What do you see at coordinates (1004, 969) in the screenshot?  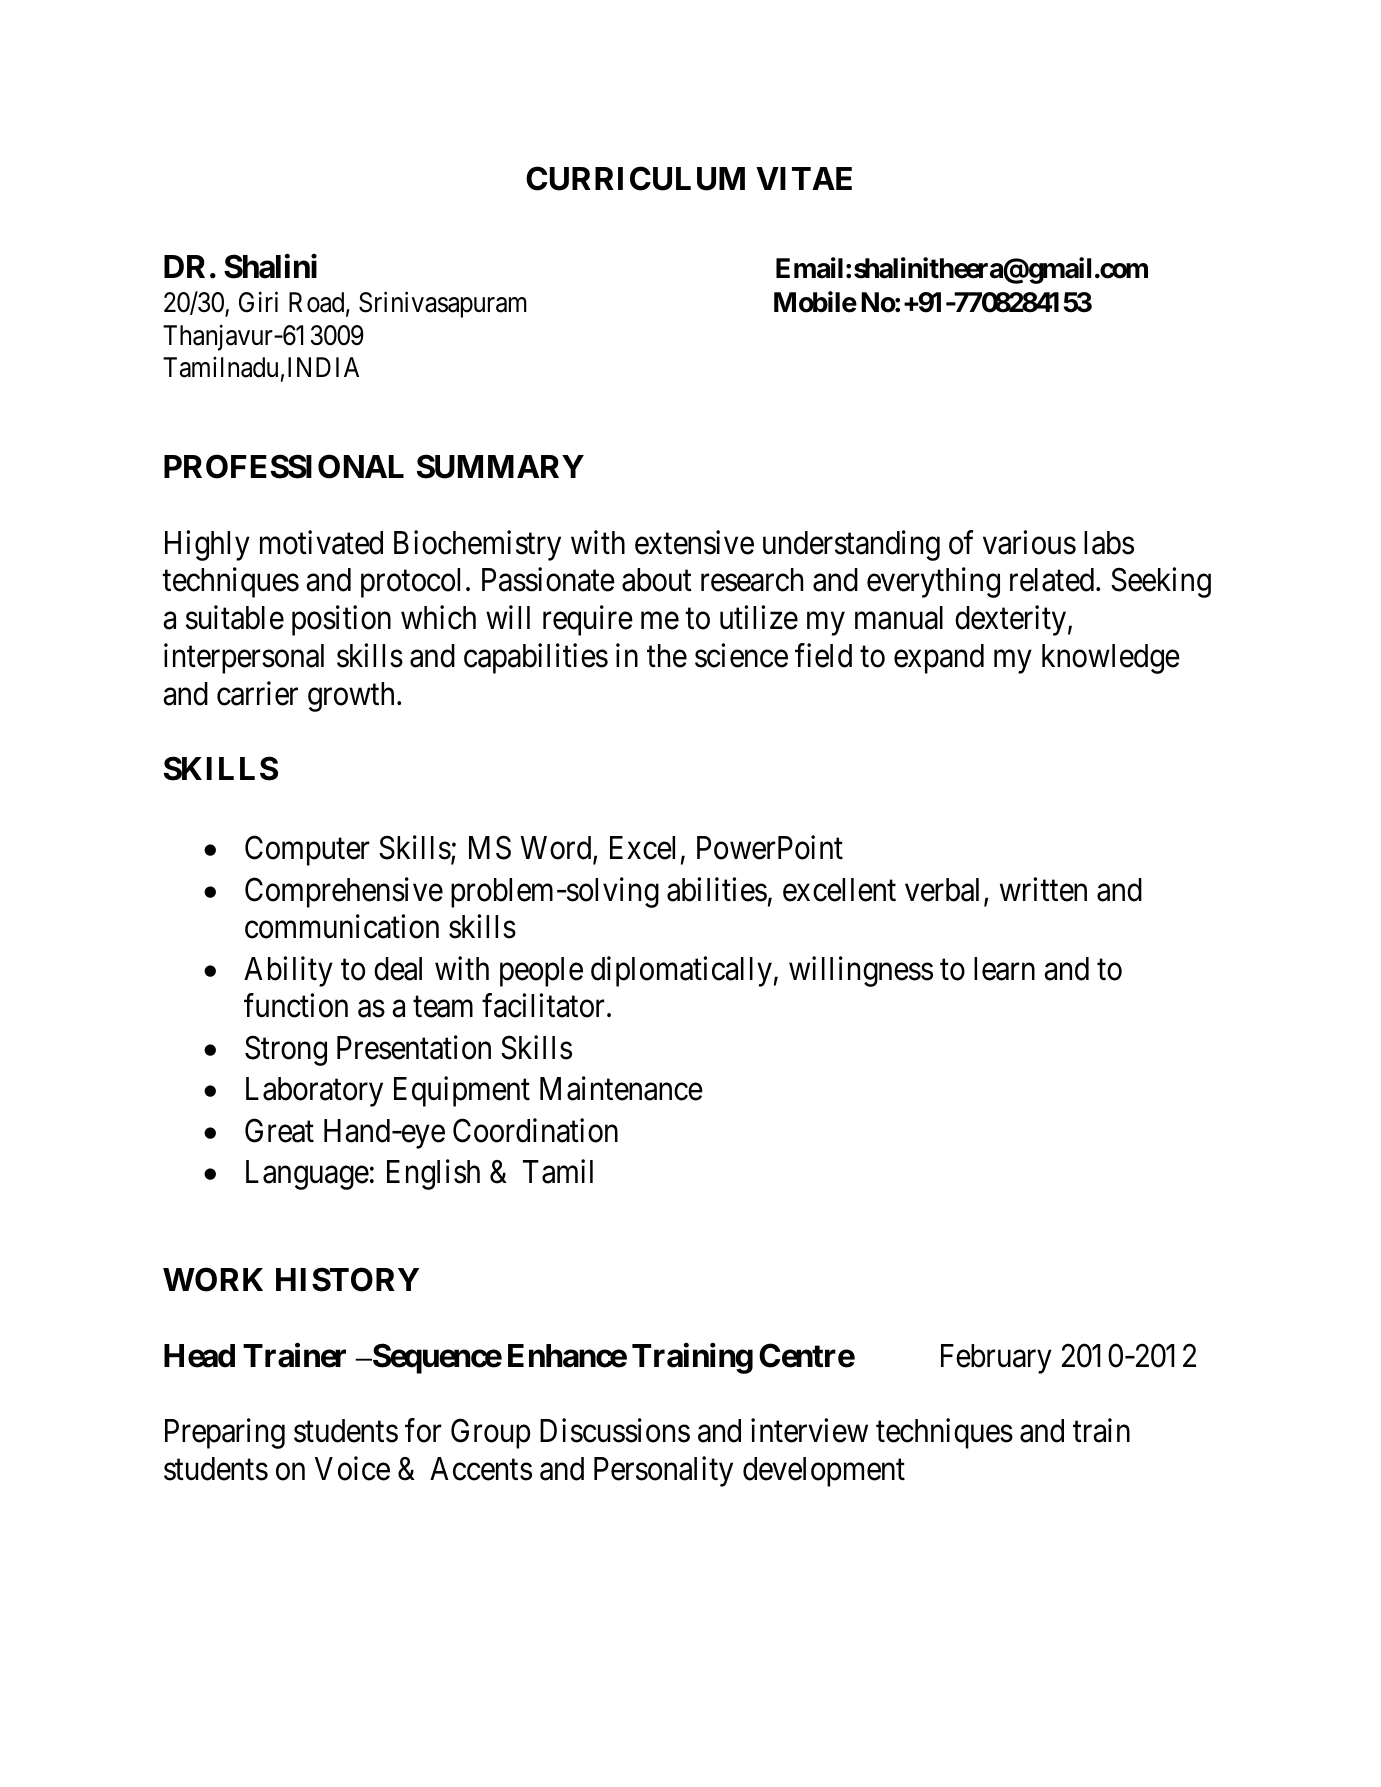 I see `learn` at bounding box center [1004, 969].
